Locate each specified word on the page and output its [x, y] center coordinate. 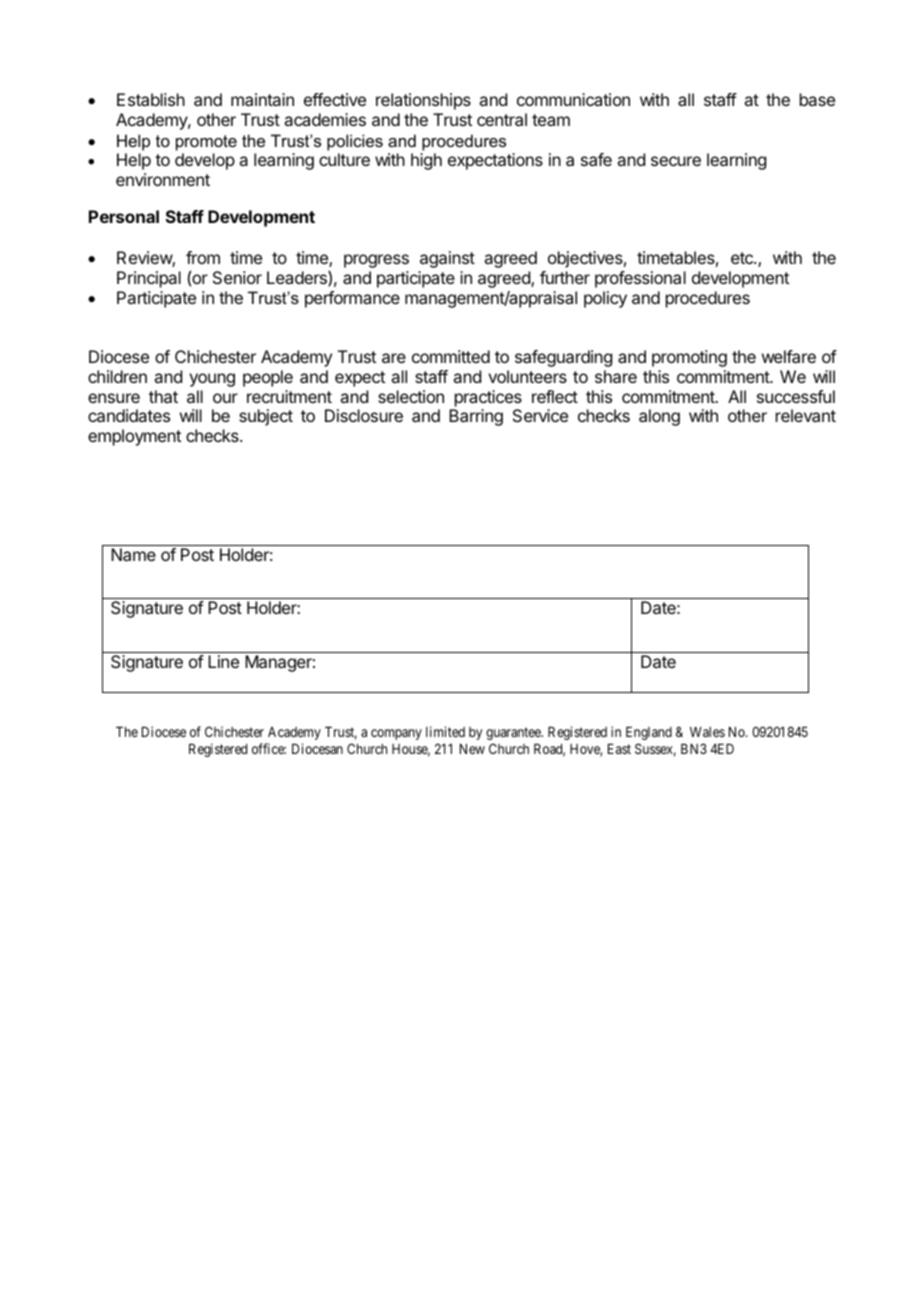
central [502, 119]
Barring [476, 417]
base [817, 99]
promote [206, 143]
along [659, 417]
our [225, 398]
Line [223, 661]
